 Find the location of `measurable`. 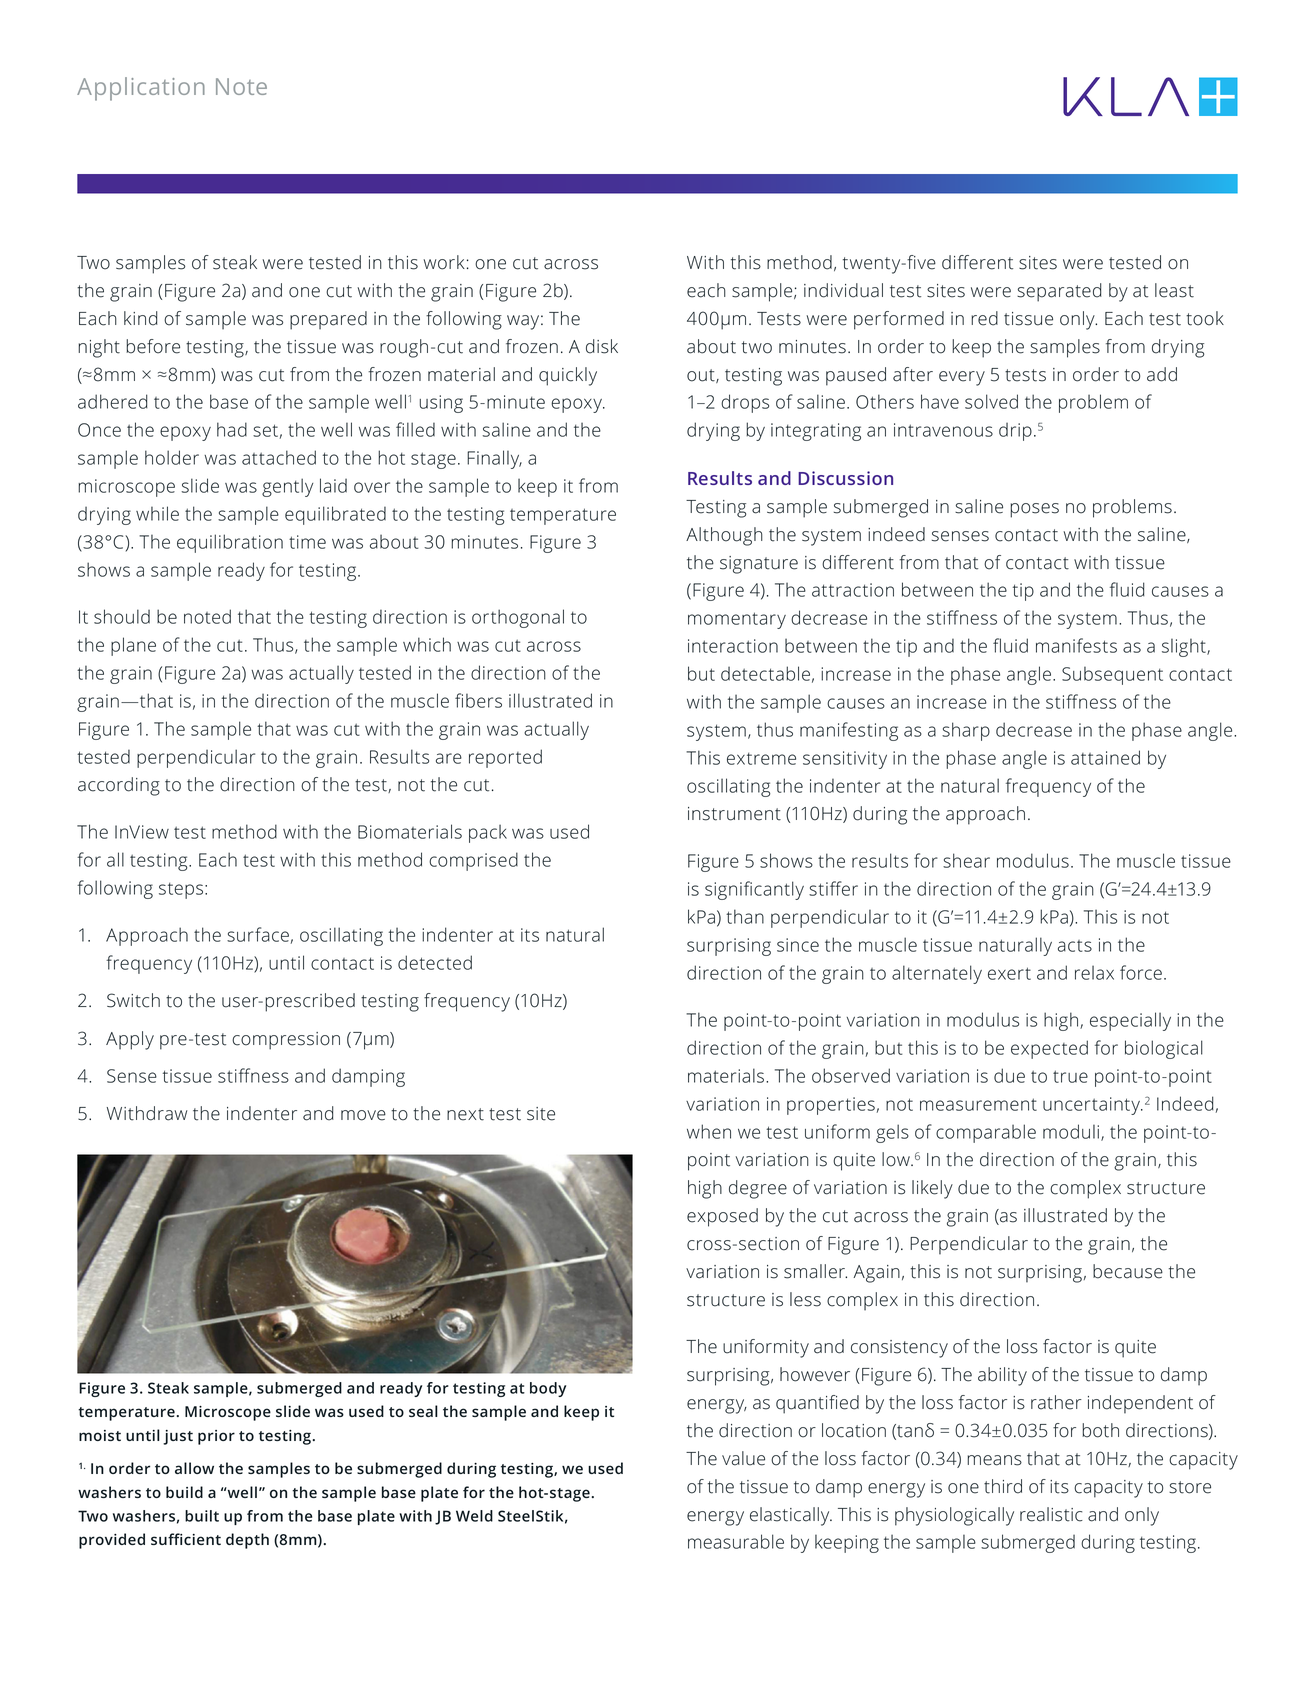

measurable is located at coordinates (736, 1541).
